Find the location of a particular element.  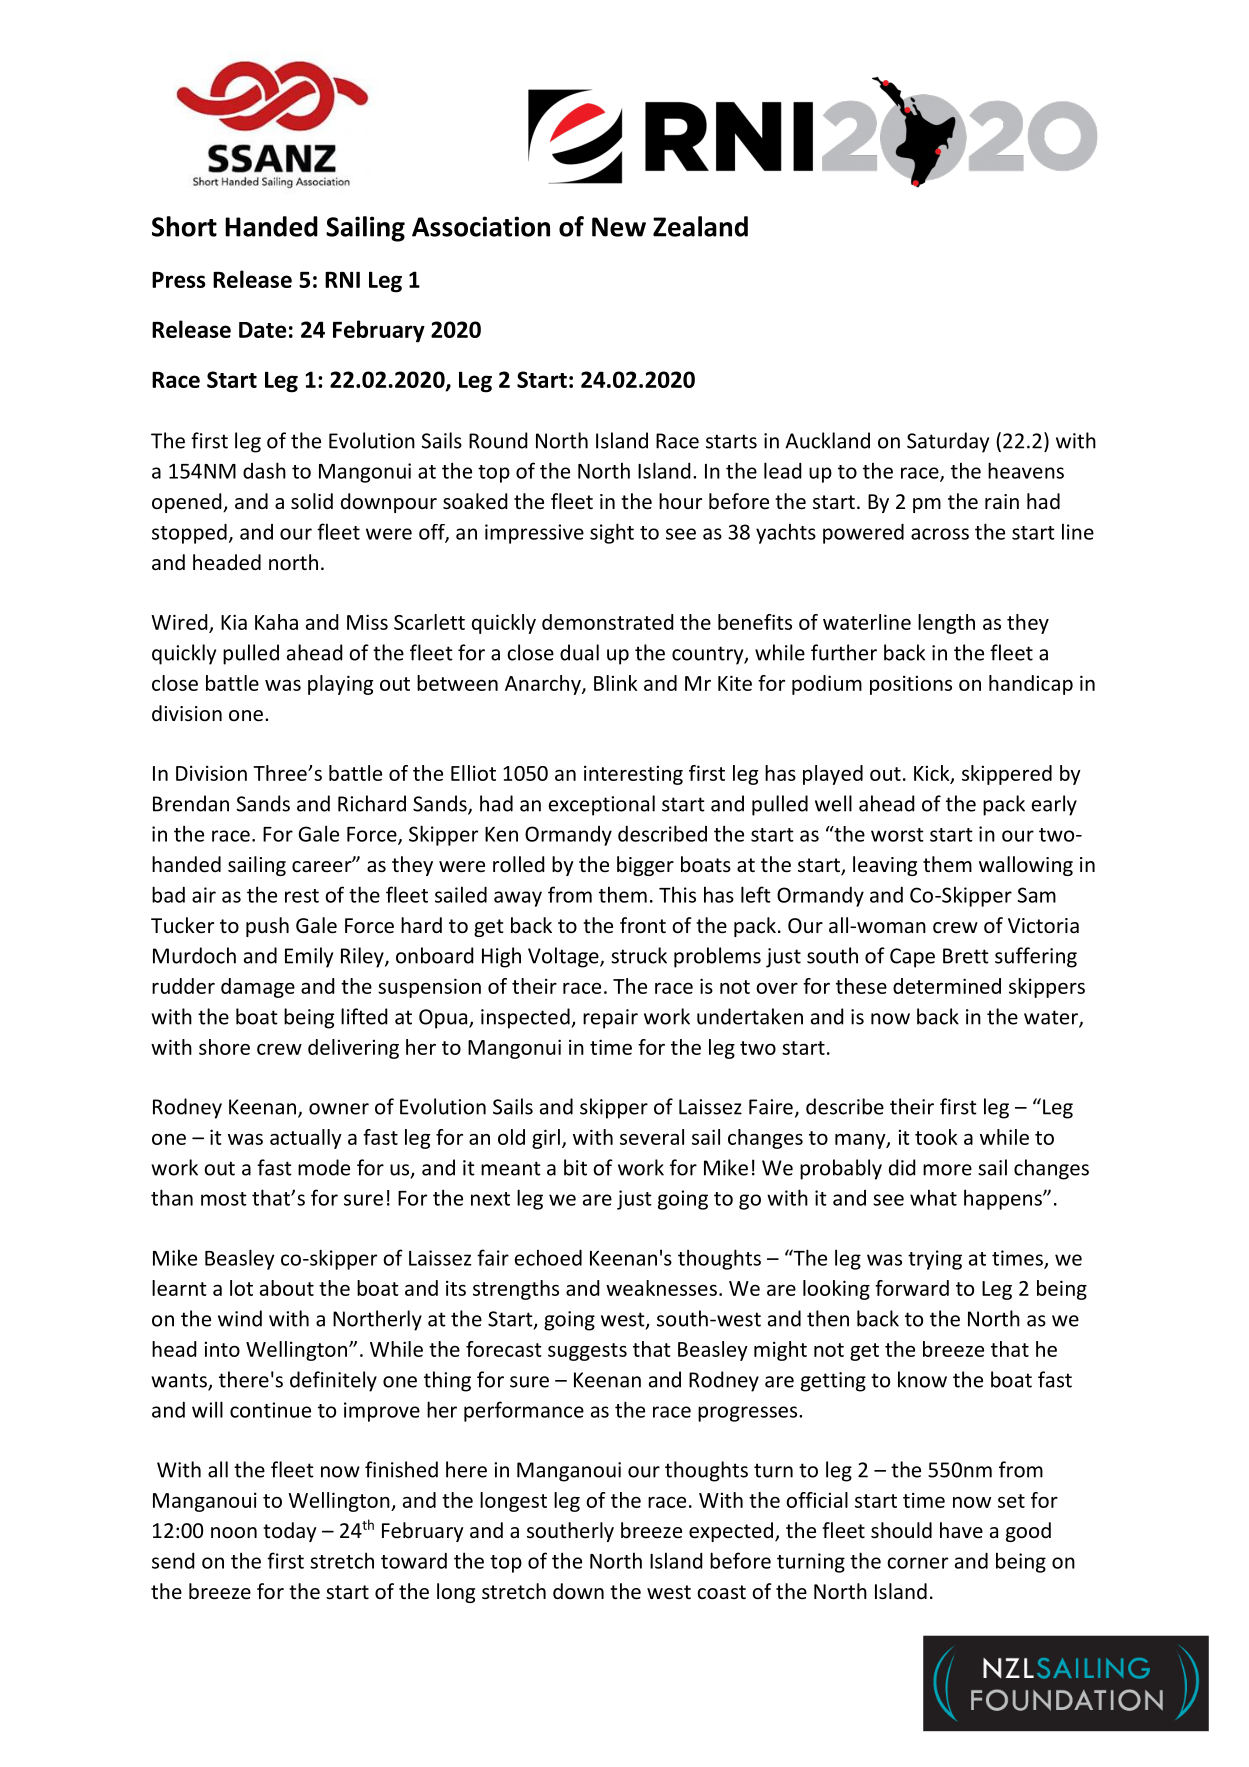

New is located at coordinates (619, 227).
